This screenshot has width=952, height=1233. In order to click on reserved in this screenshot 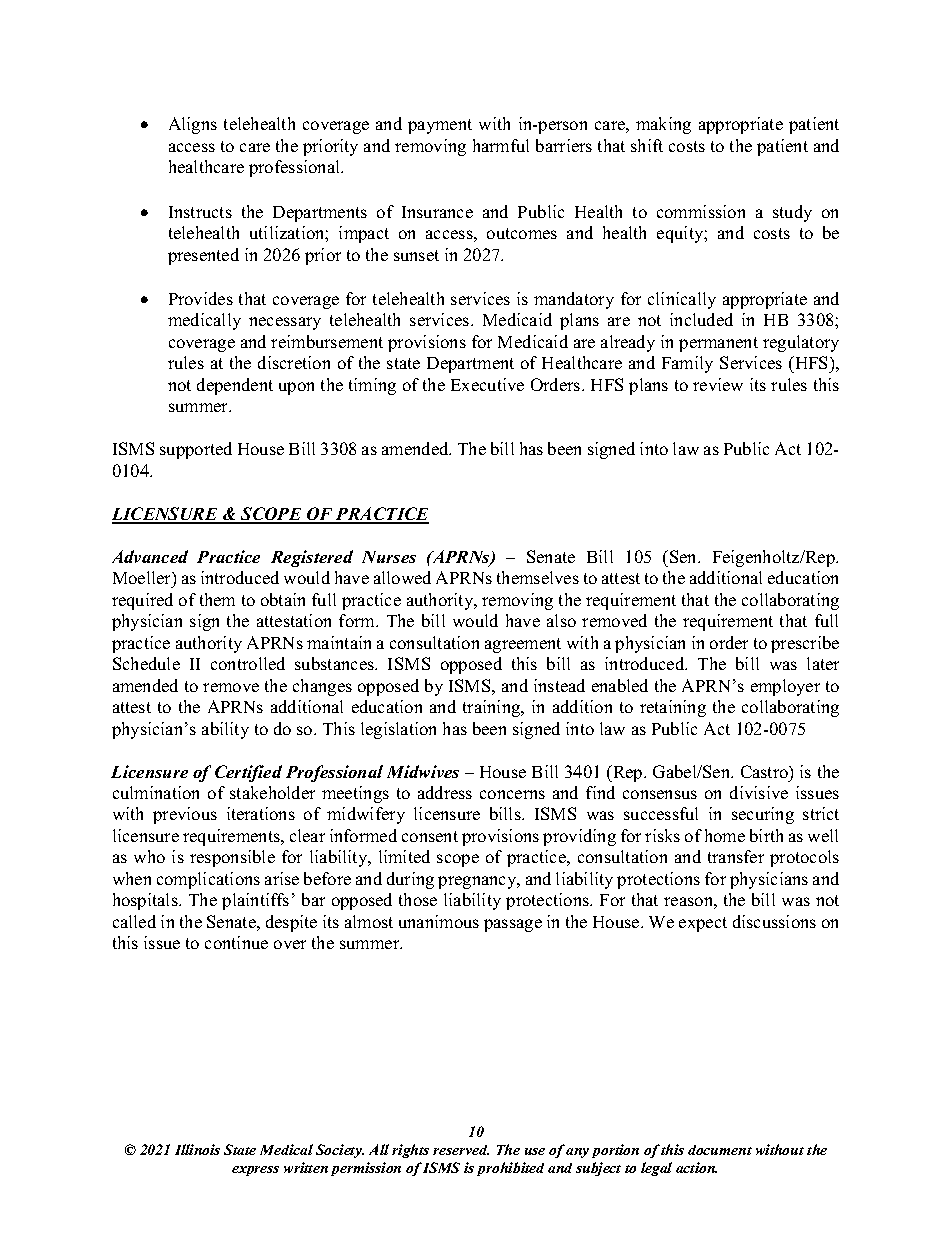, I will do `click(461, 1150)`.
